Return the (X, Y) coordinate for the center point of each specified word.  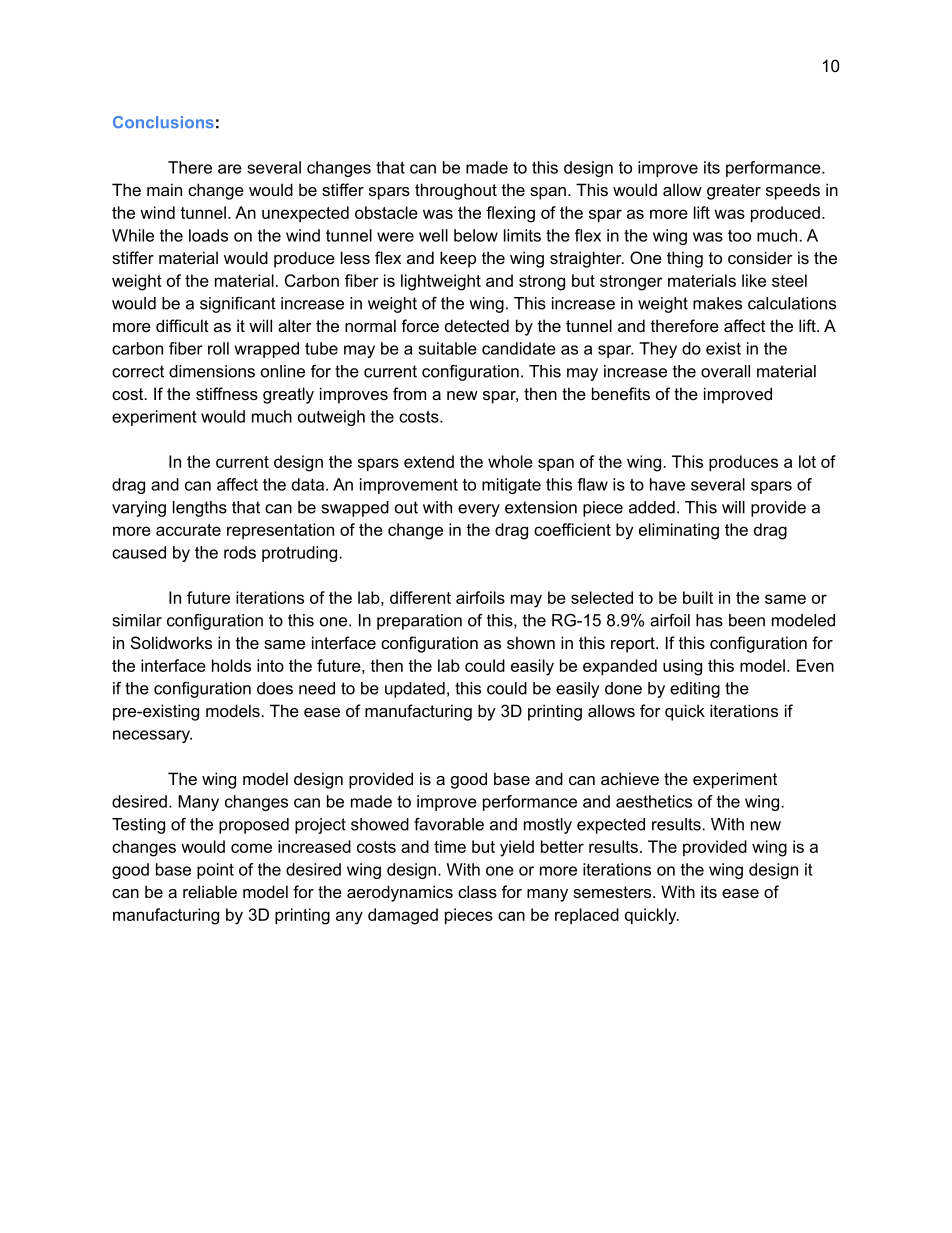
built (698, 597)
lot (807, 461)
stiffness (227, 393)
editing (695, 690)
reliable (210, 891)
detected (477, 325)
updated (415, 690)
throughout (456, 191)
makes (717, 303)
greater (734, 192)
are (230, 169)
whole (510, 461)
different (420, 597)
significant (238, 305)
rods (240, 552)
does (275, 688)
